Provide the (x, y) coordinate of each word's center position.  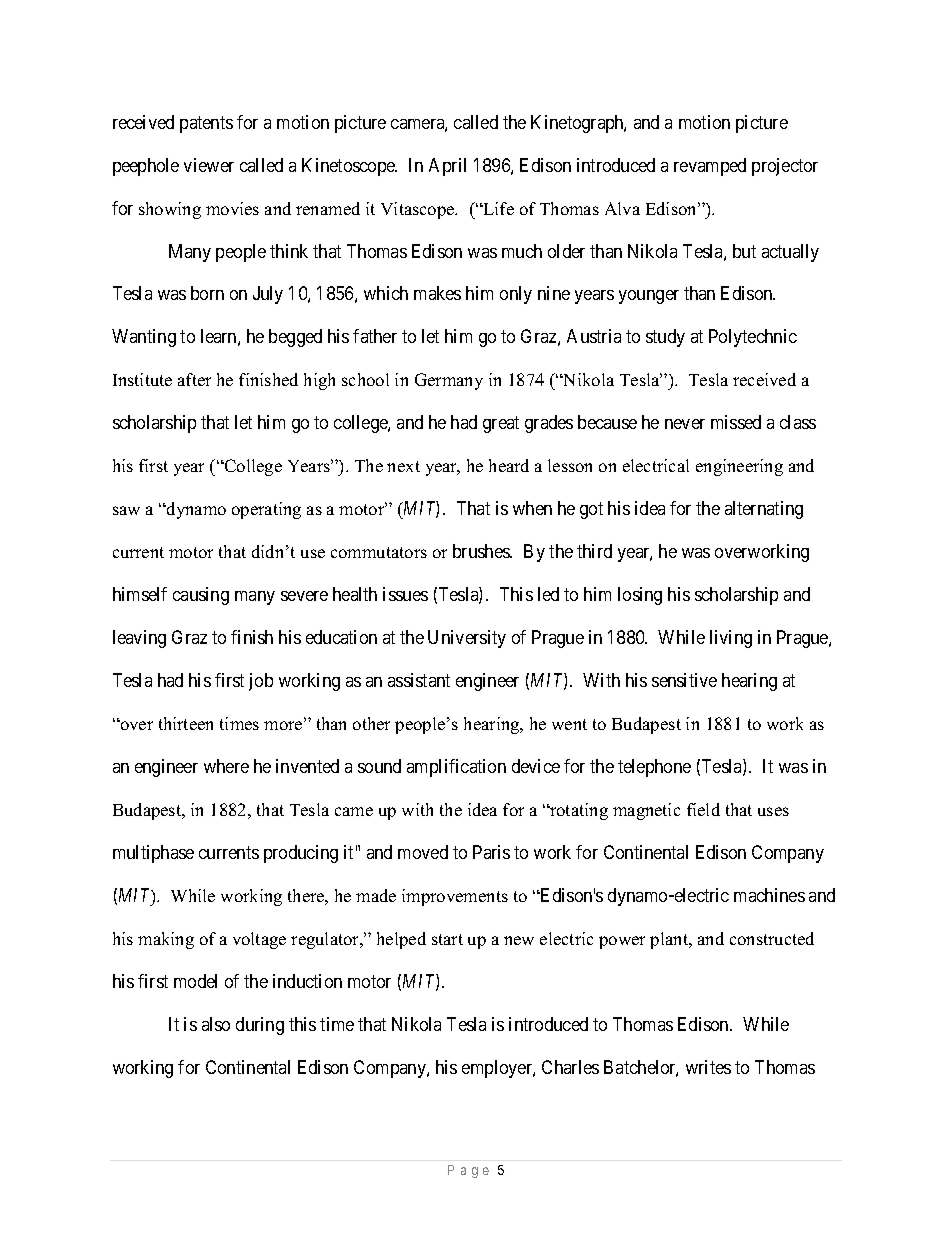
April (447, 167)
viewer (209, 165)
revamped (710, 167)
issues (405, 594)
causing (201, 596)
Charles (570, 1067)
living (731, 639)
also (216, 1024)
